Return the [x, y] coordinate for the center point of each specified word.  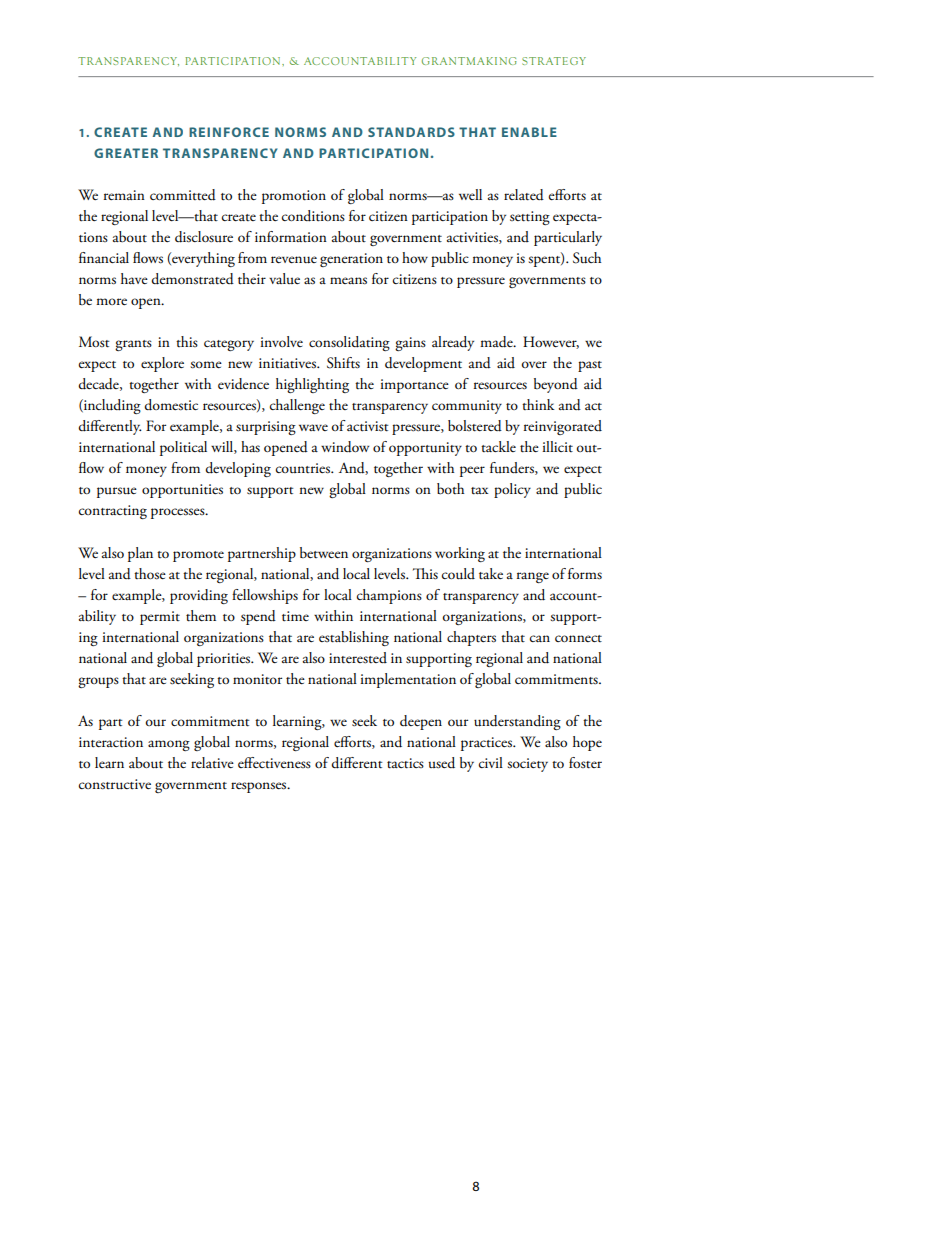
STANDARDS [411, 132]
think [538, 404]
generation [351, 260]
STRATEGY [554, 61]
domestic [171, 405]
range [533, 577]
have [134, 278]
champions [389, 596]
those [150, 574]
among [169, 745]
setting [530, 218]
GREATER [126, 153]
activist [367, 426]
